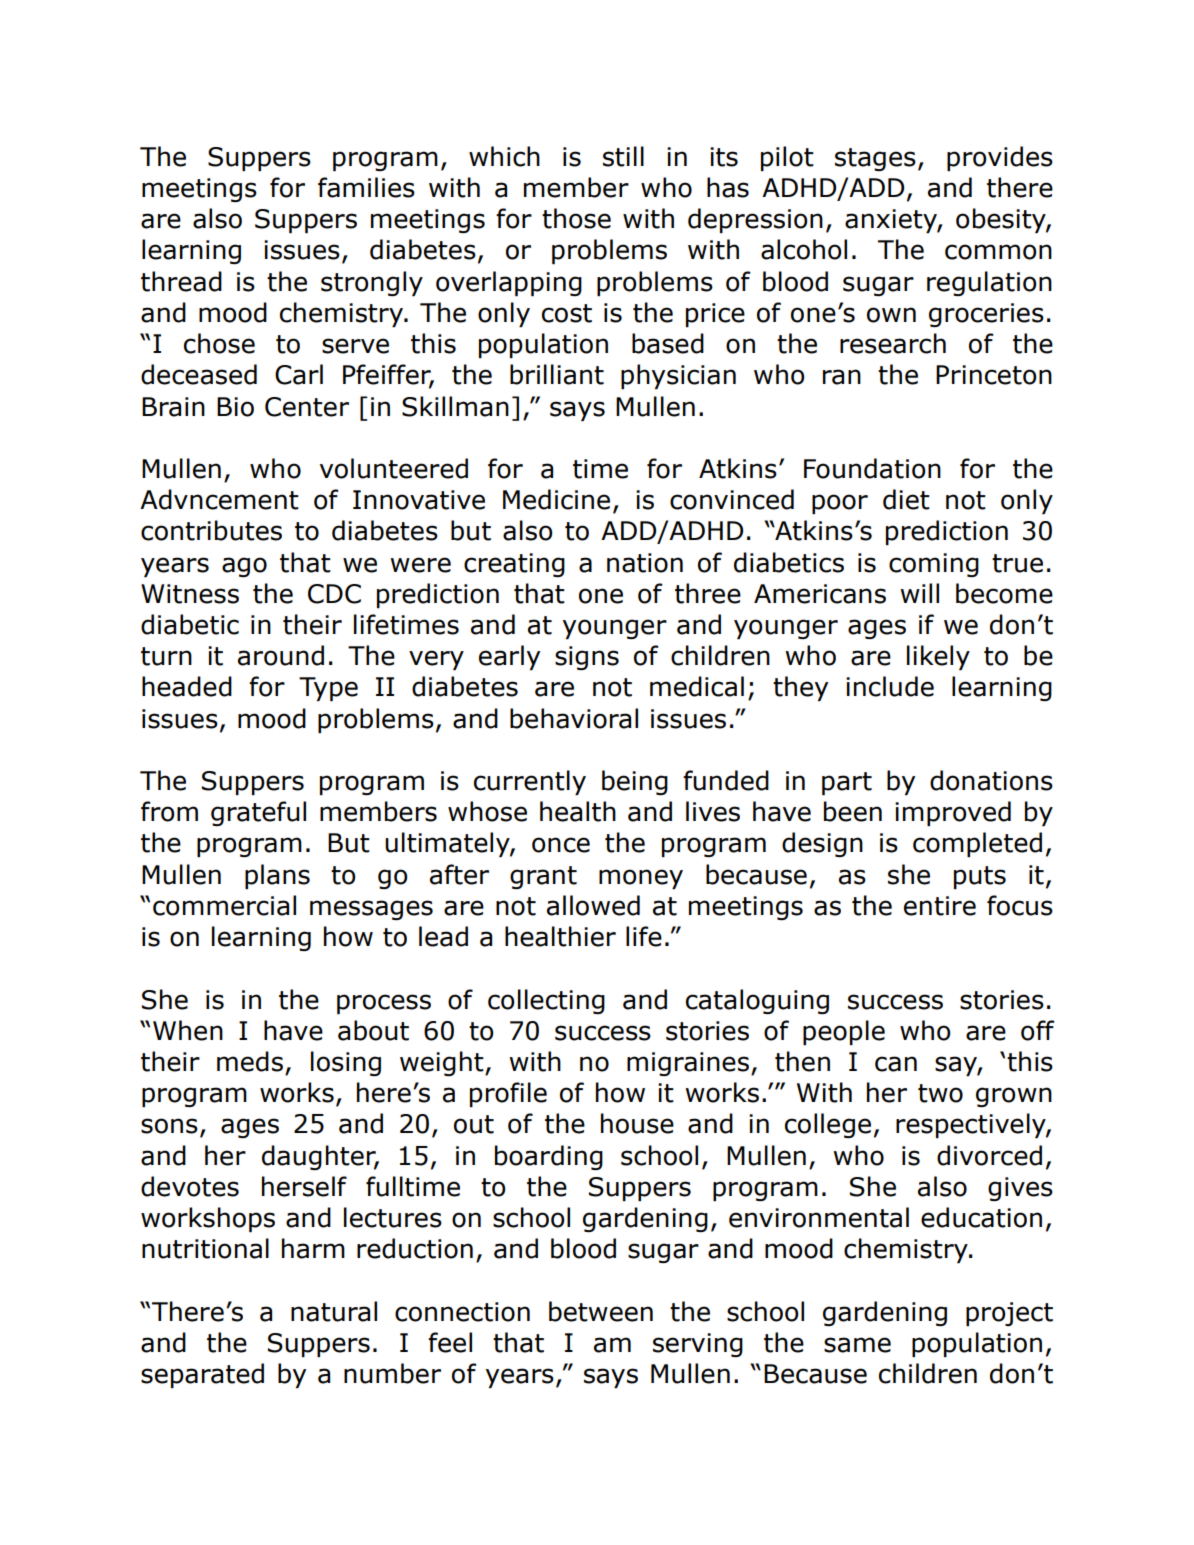 The image size is (1194, 1545). I want to click on provides, so click(1000, 158).
